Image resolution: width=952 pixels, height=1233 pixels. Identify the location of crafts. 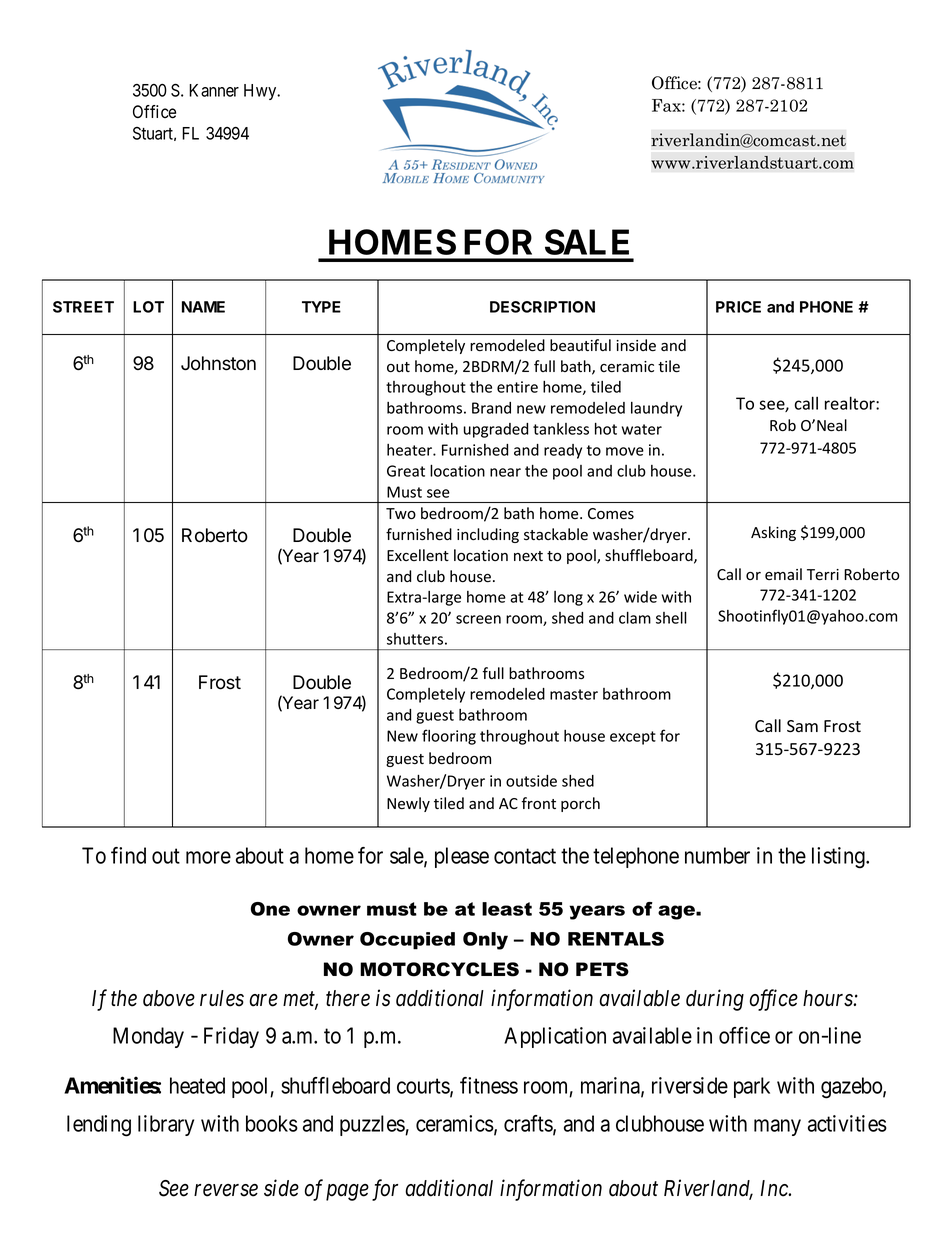
(529, 1124).
